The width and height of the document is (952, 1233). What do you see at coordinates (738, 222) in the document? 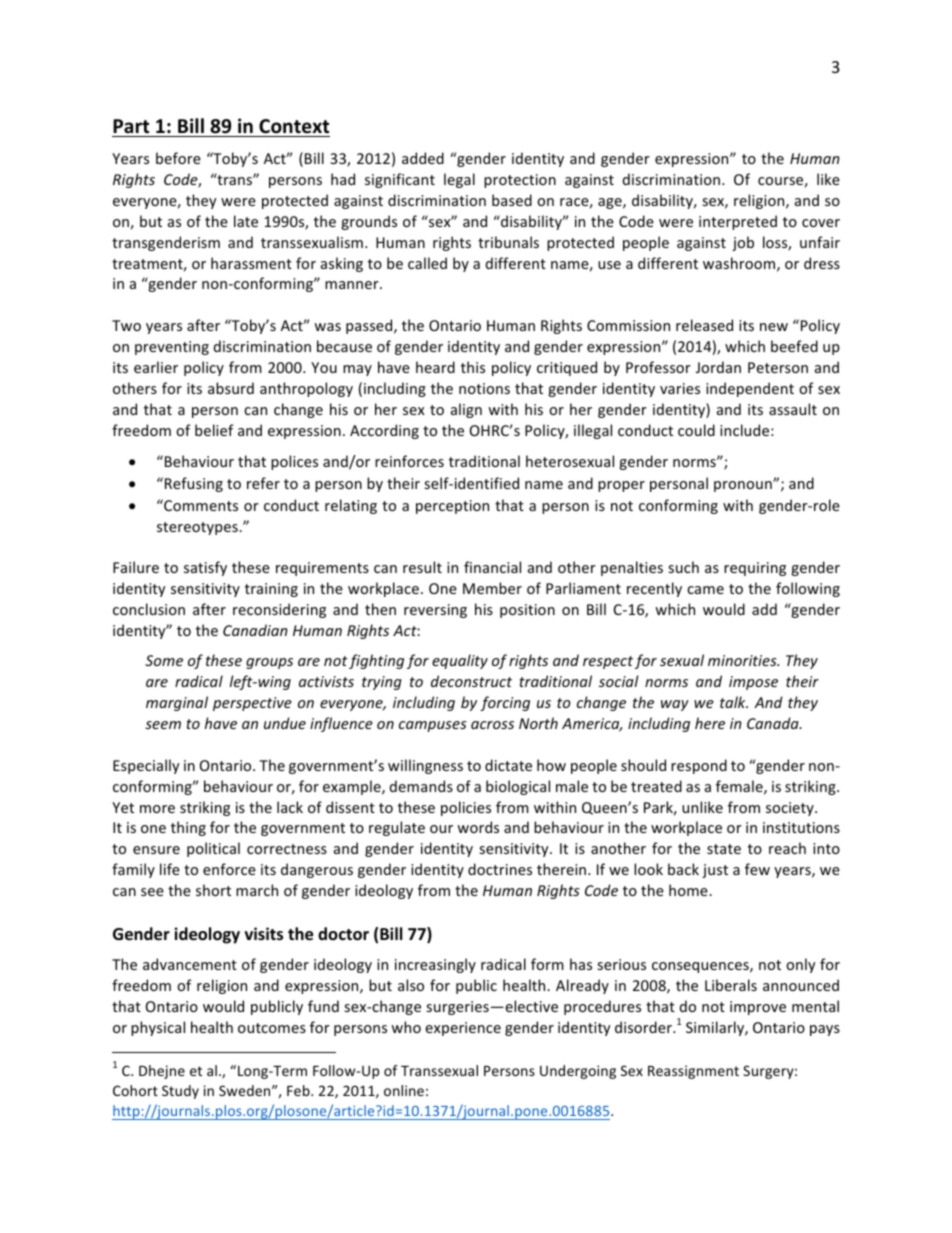
I see `interpreted` at bounding box center [738, 222].
